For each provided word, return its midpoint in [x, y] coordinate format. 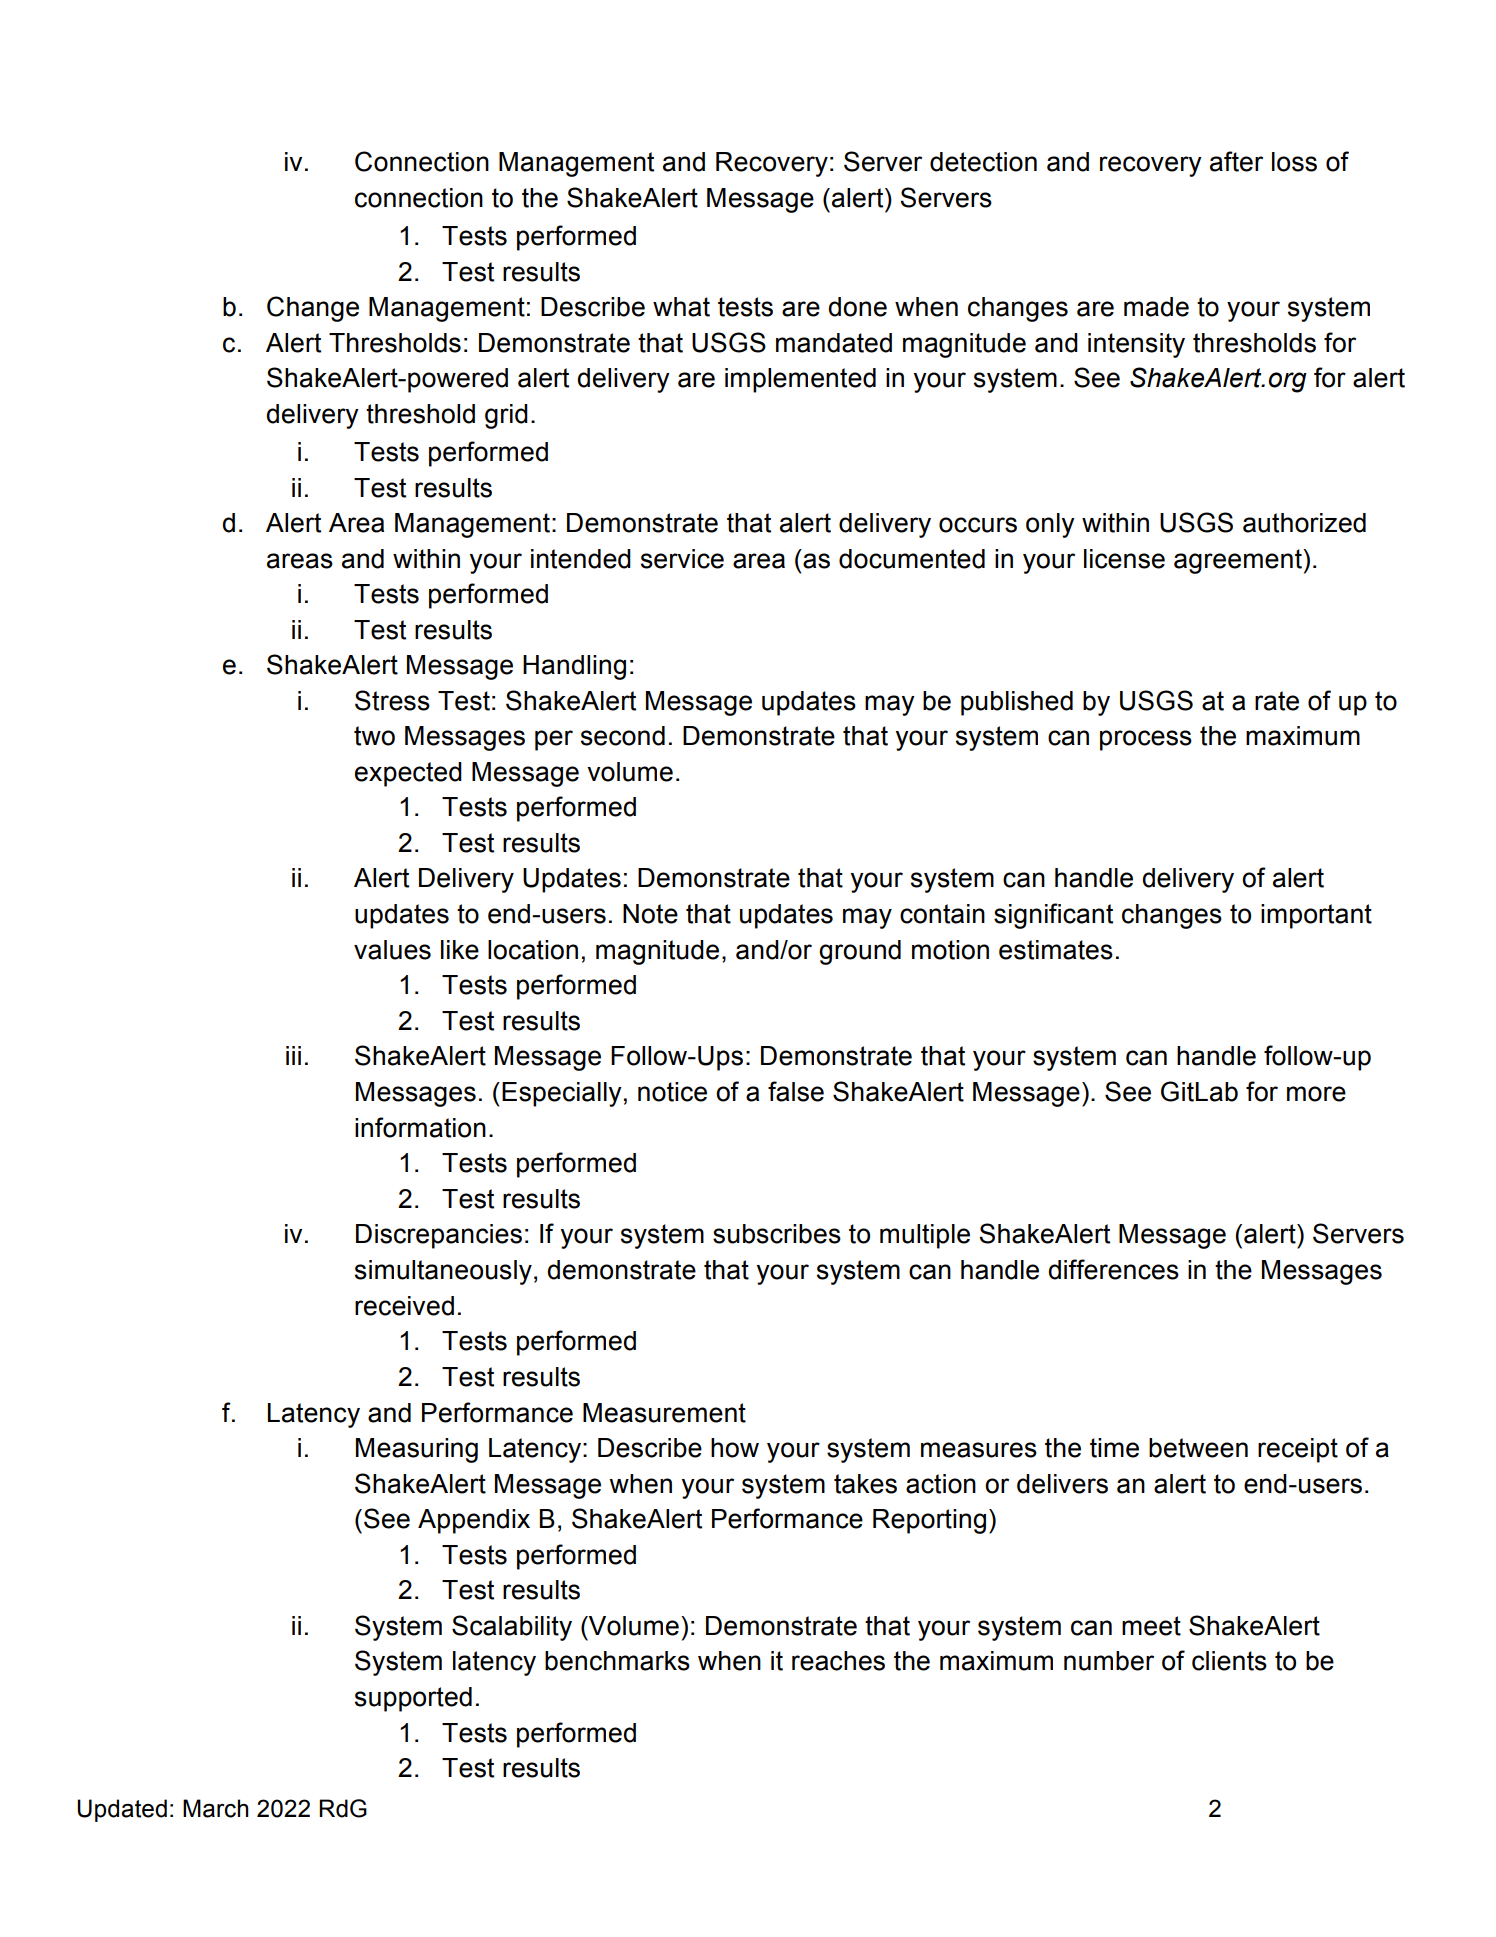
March [216, 1808]
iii [293, 1055]
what [681, 307]
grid [506, 416]
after [1236, 161]
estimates [1056, 950]
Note [650, 914]
